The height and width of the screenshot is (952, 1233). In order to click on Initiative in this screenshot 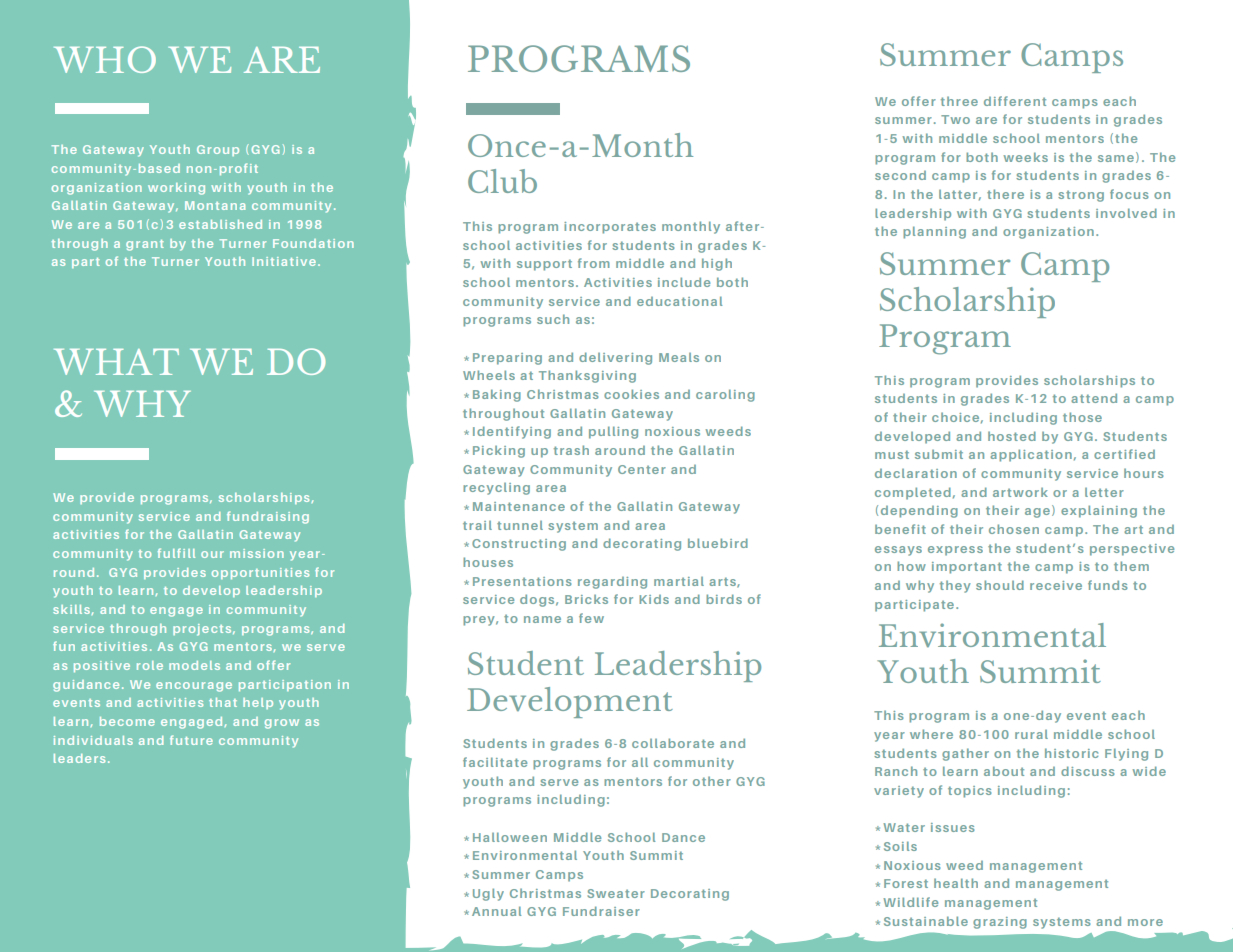, I will do `click(284, 261)`.
